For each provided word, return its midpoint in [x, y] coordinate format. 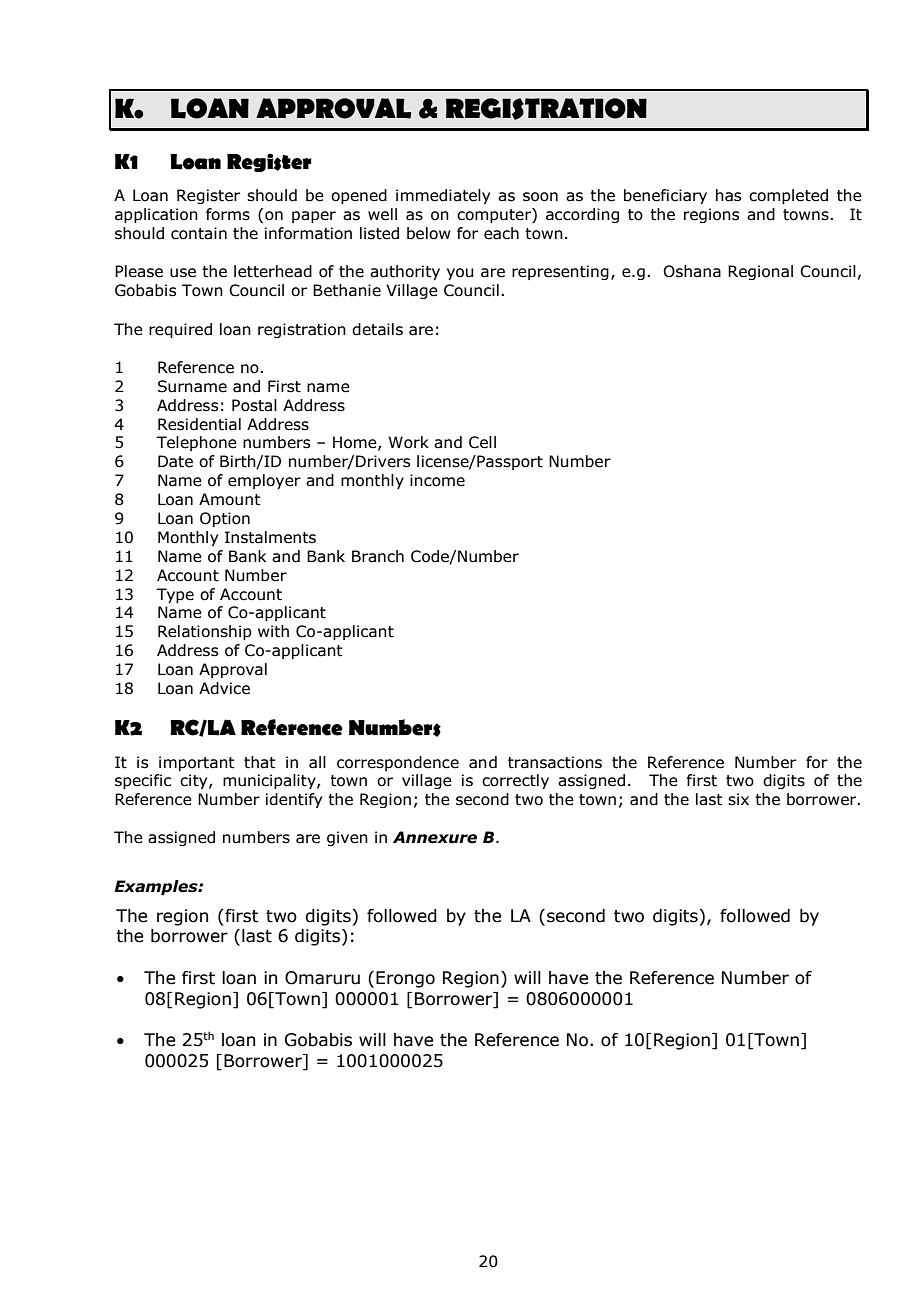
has [728, 195]
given [347, 838]
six [738, 799]
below [429, 233]
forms [228, 214]
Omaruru [322, 978]
